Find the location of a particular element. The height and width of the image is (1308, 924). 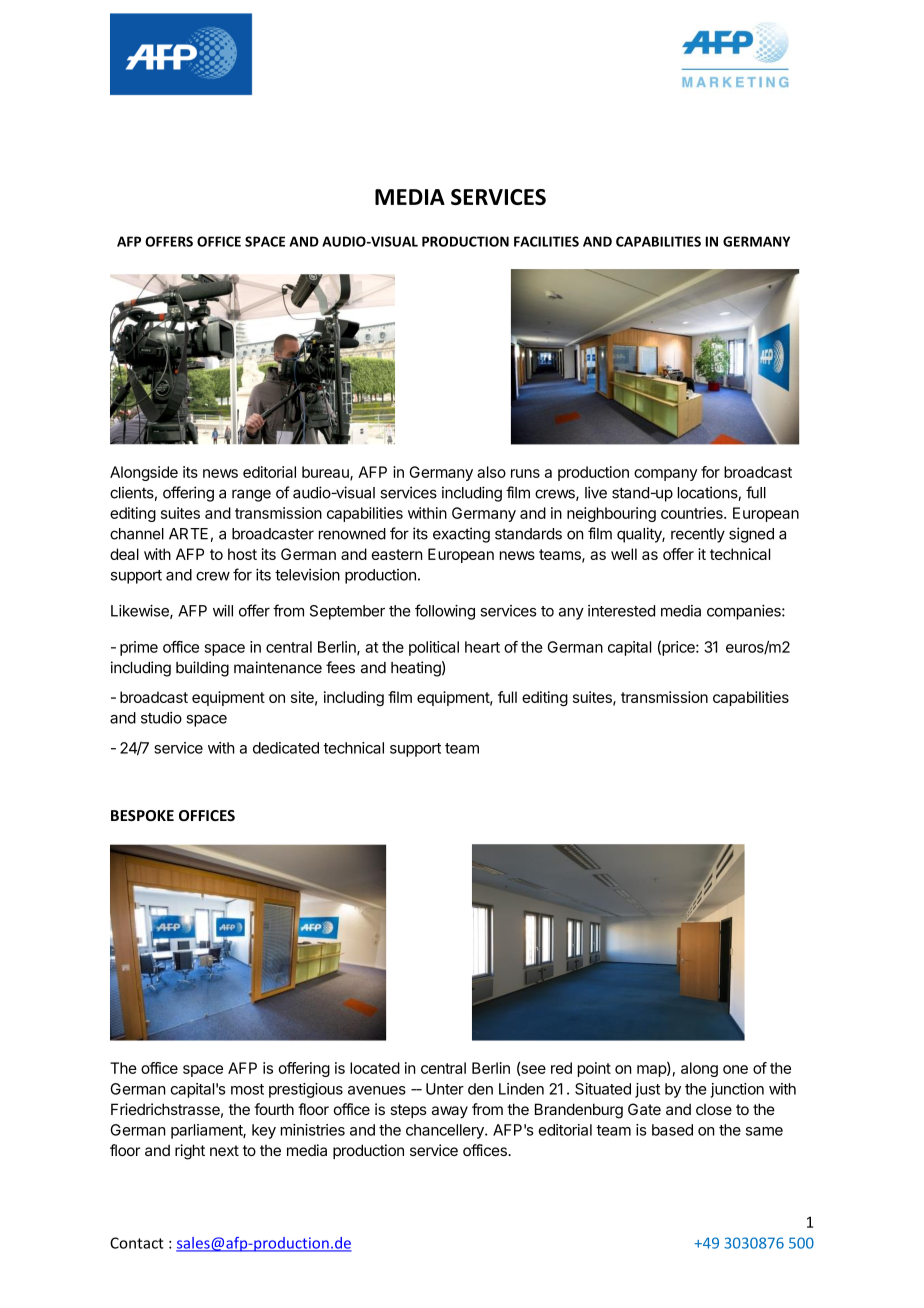

company is located at coordinates (665, 475).
